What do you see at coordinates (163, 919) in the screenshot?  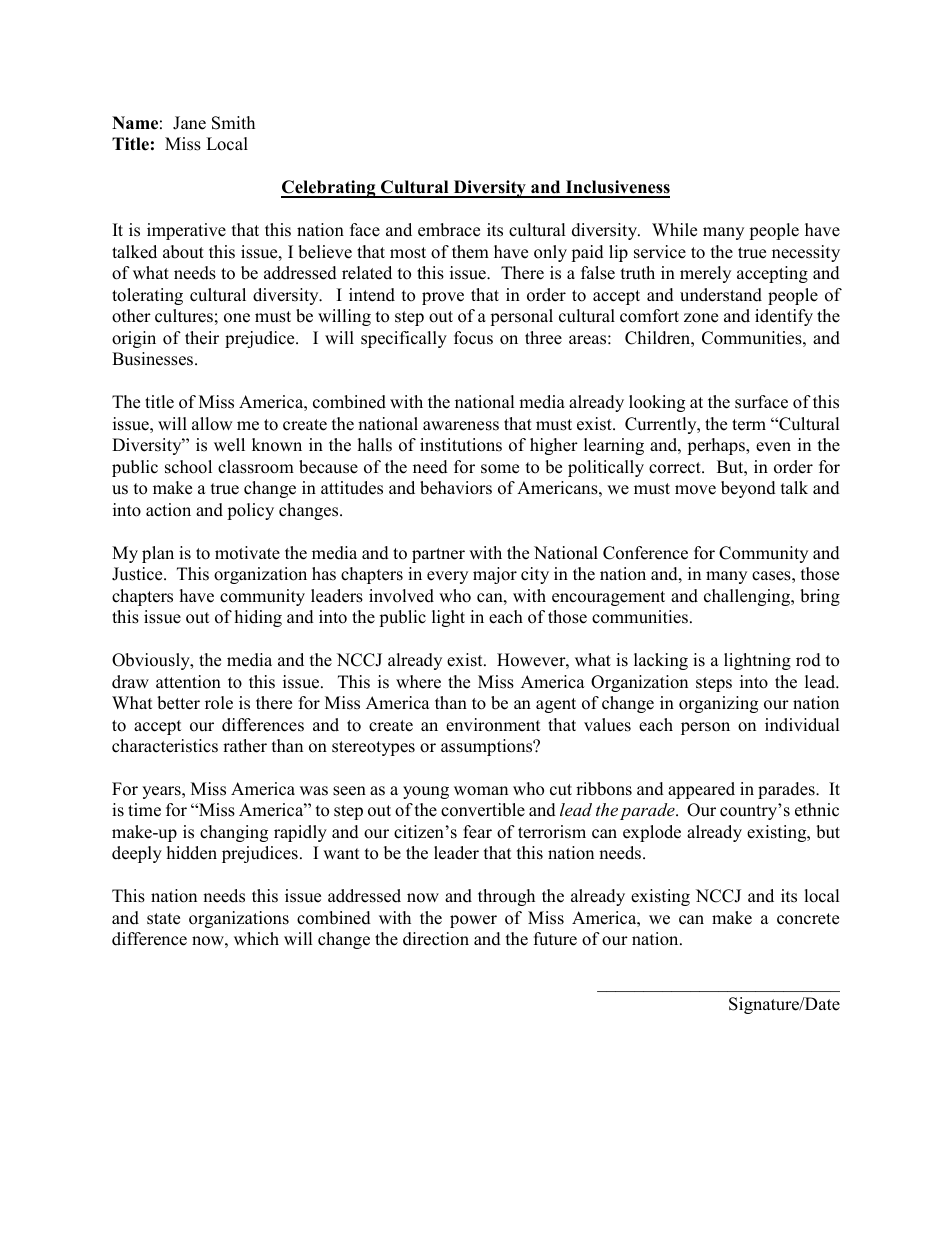 I see `state` at bounding box center [163, 919].
